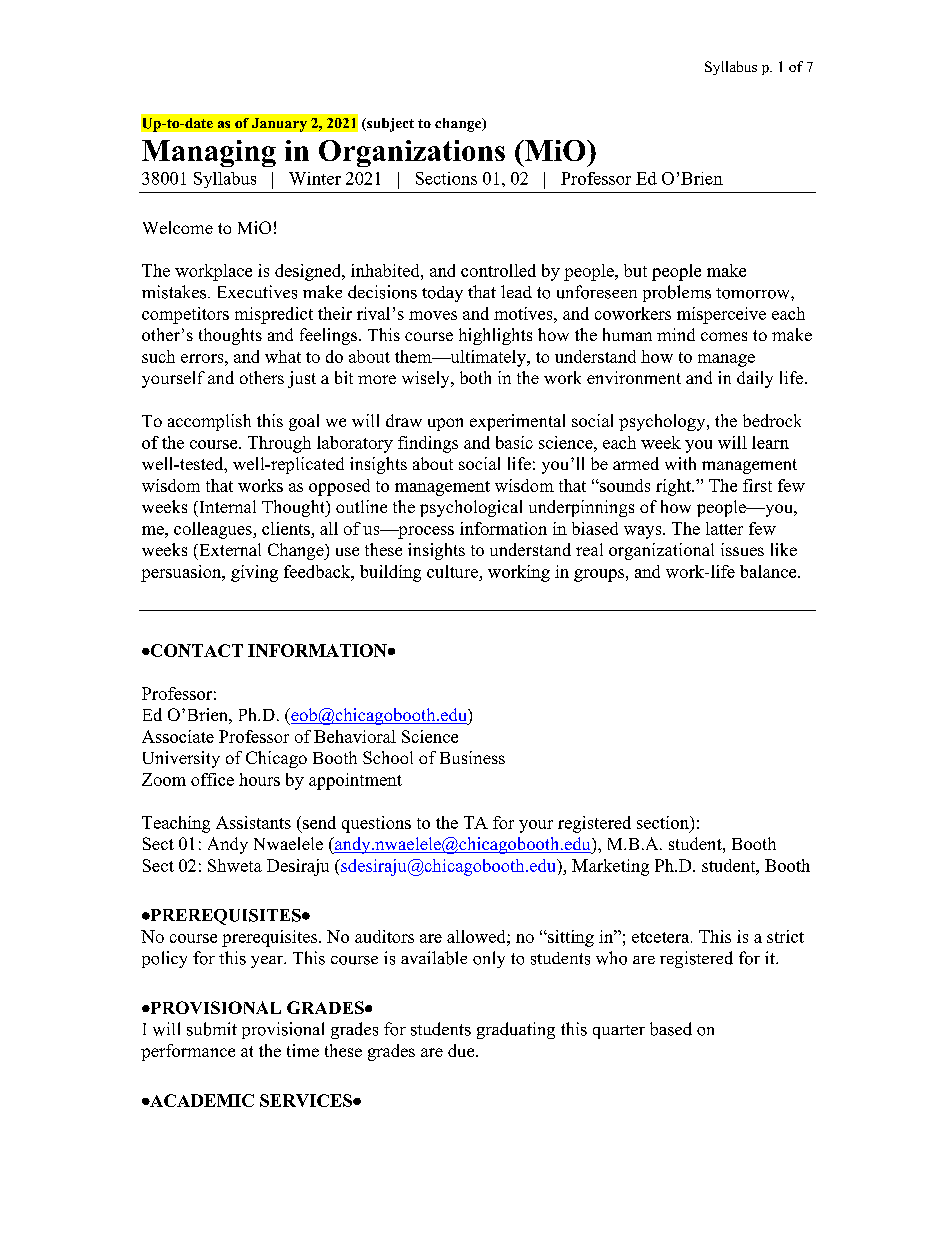 This page has height=1233, width=952. I want to click on Organizations, so click(412, 153).
